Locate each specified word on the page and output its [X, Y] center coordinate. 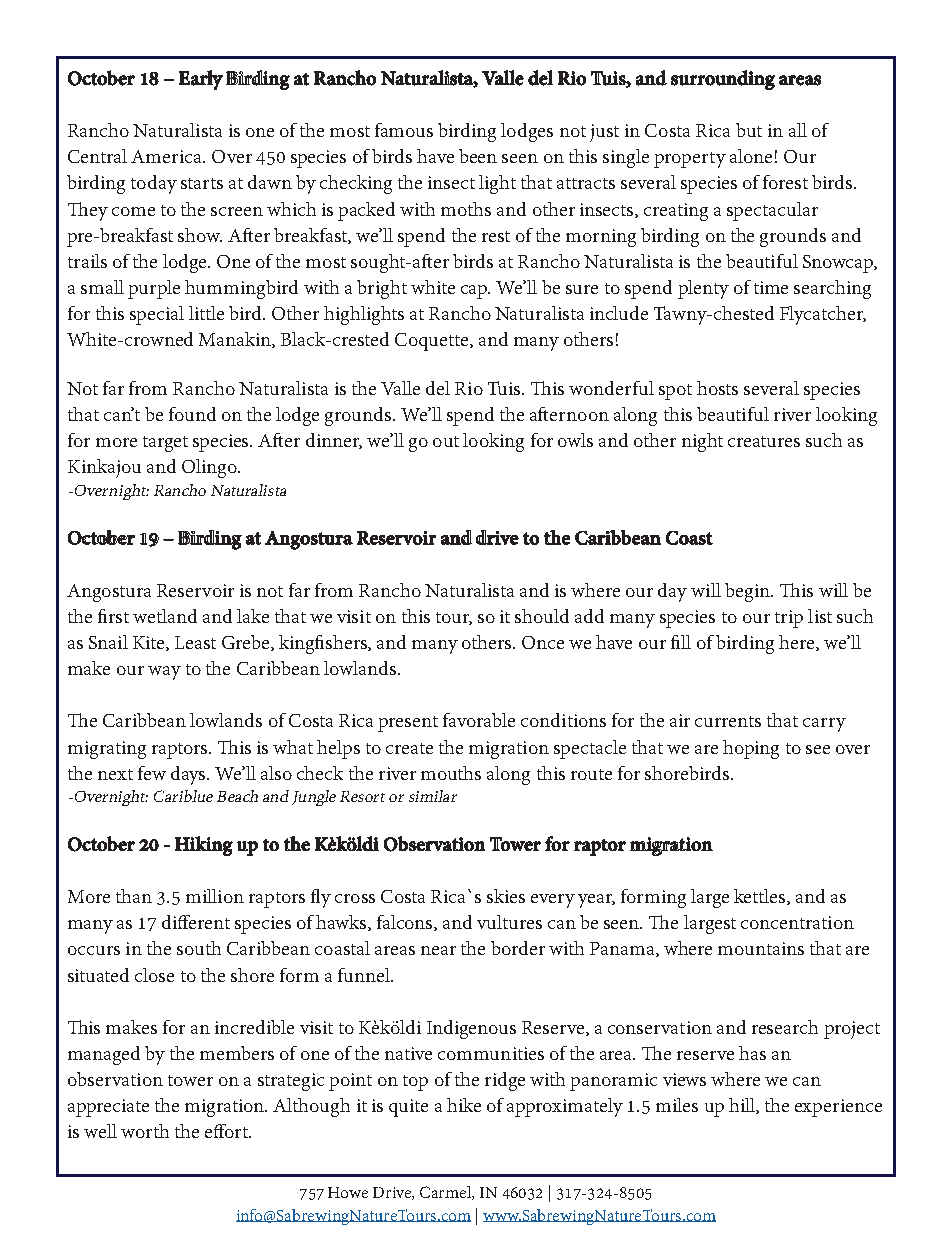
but [749, 130]
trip [789, 619]
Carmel [446, 1193]
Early [201, 80]
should [542, 616]
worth [145, 1131]
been [478, 156]
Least [195, 642]
